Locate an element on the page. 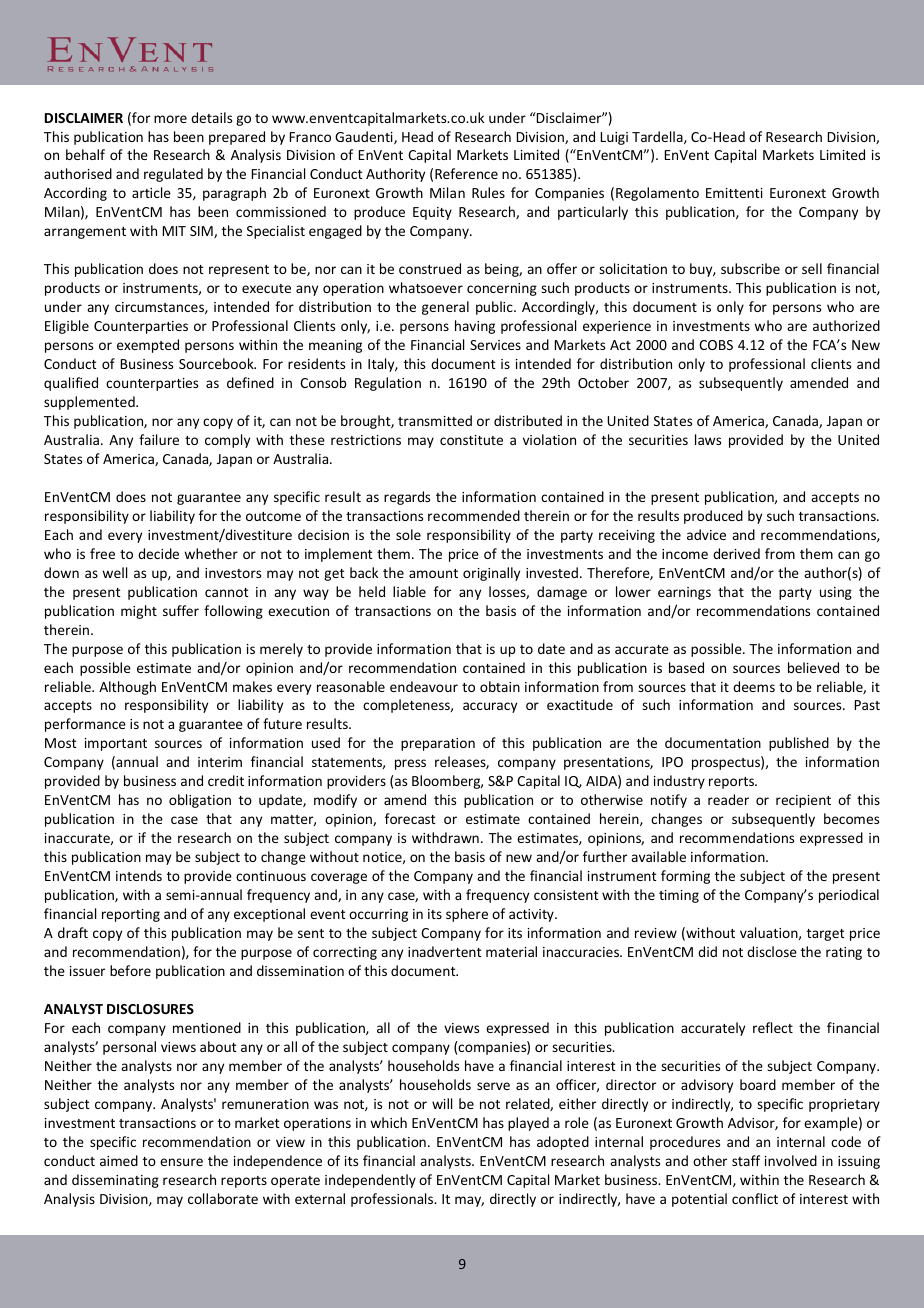 Image resolution: width=924 pixels, height=1308 pixels. involved is located at coordinates (791, 1160).
